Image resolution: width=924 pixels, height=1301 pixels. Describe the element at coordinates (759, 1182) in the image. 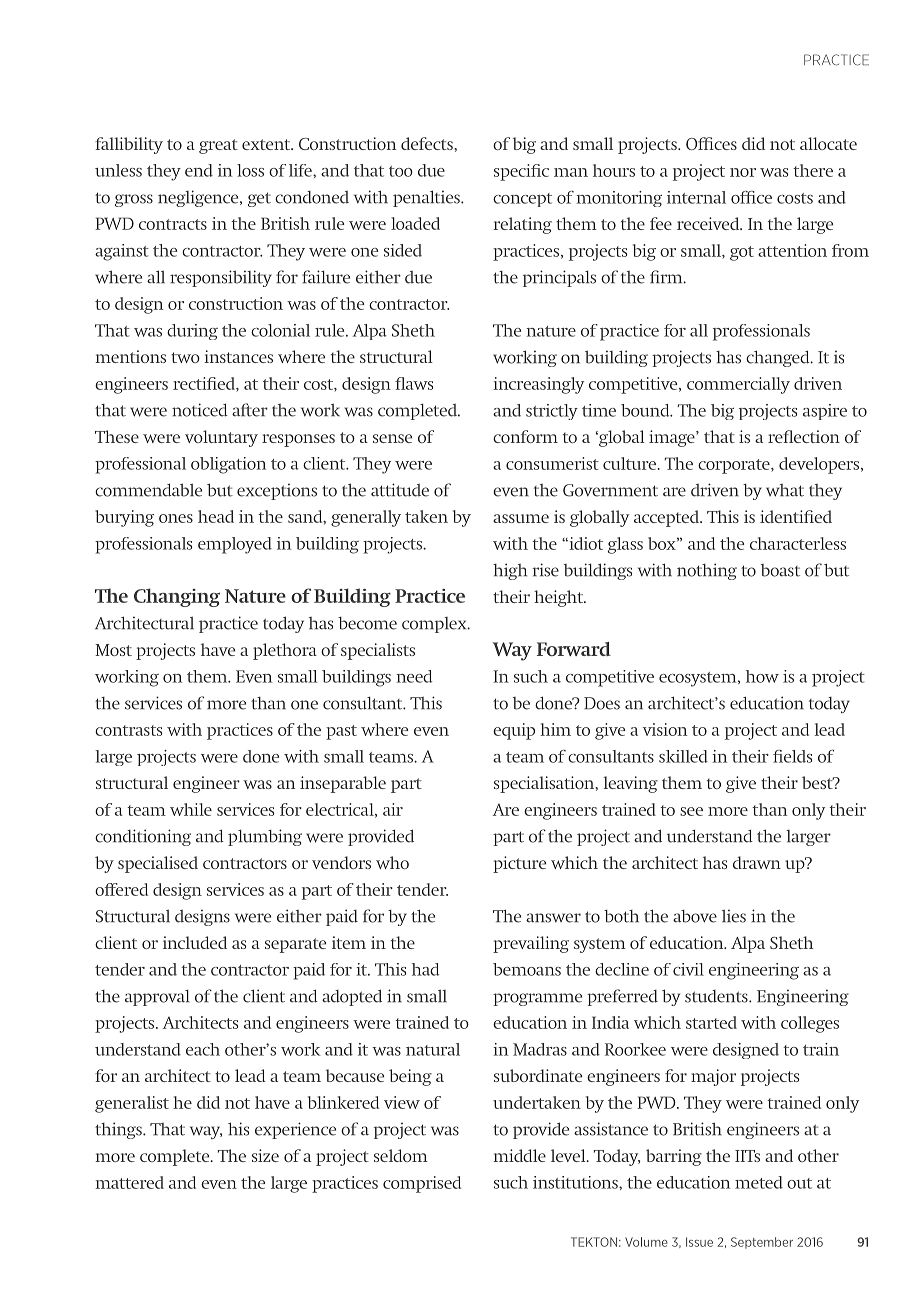

I see `meted` at that location.
